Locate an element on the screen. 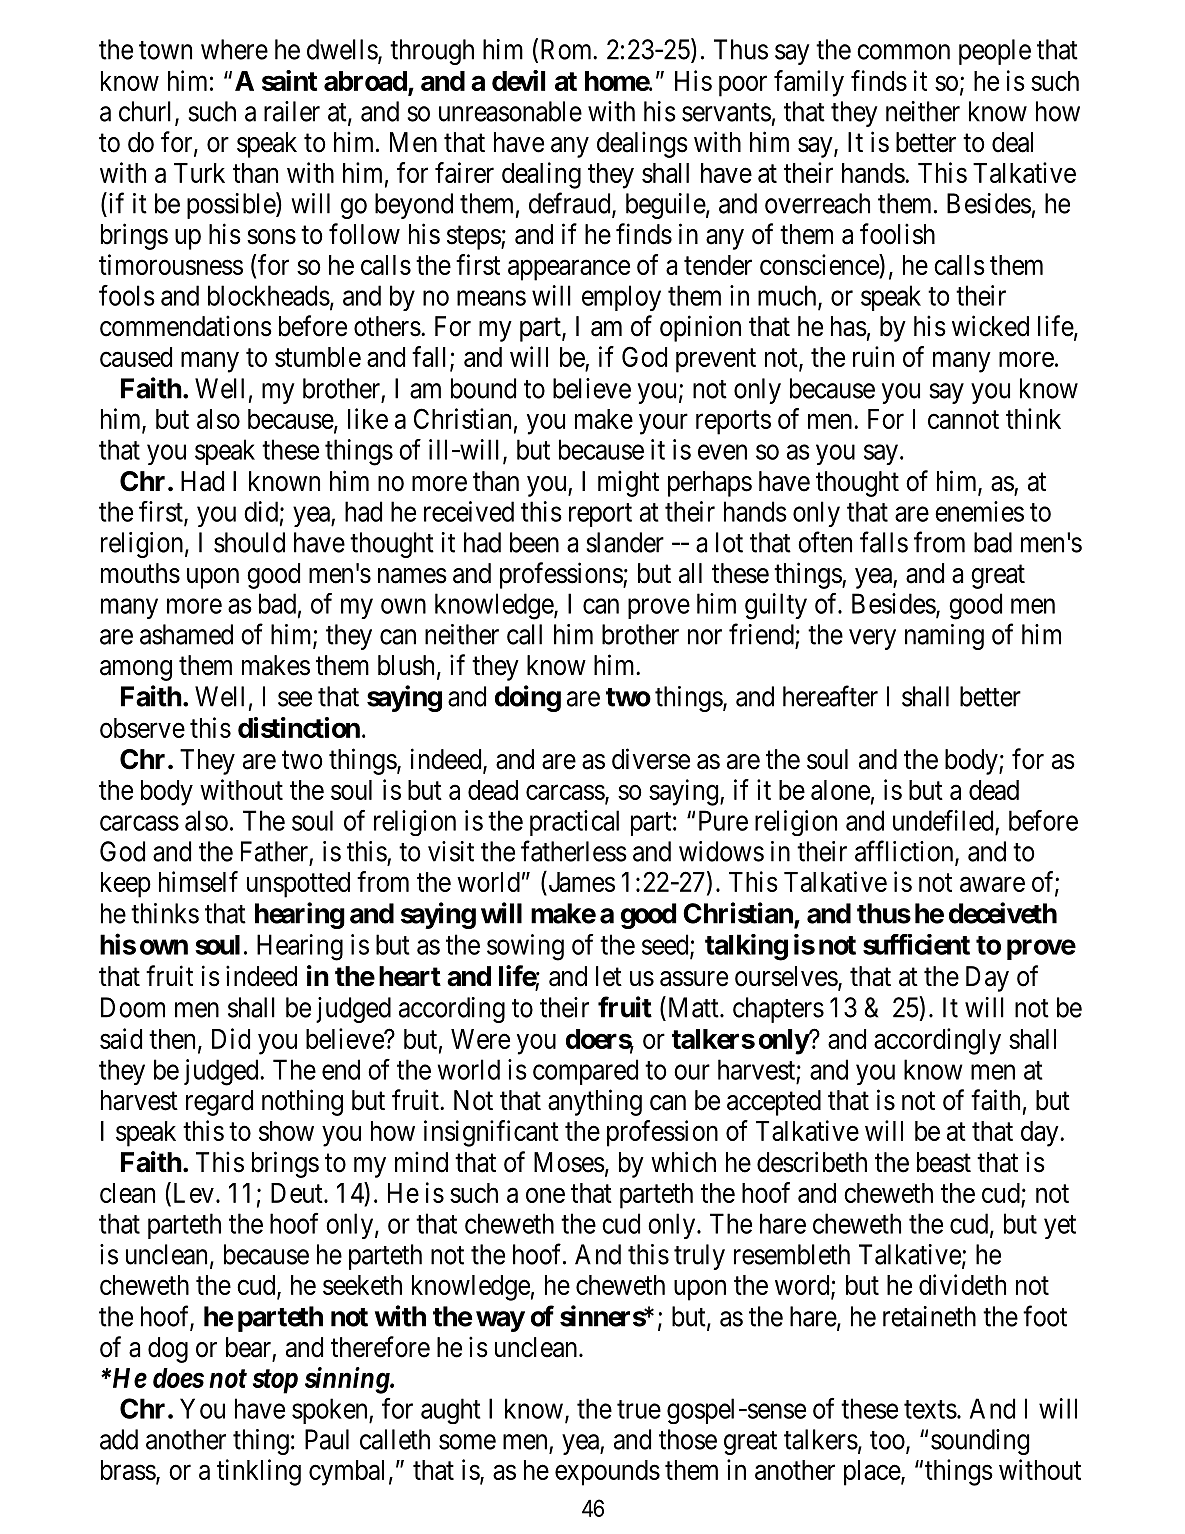  devil is located at coordinates (518, 80).
